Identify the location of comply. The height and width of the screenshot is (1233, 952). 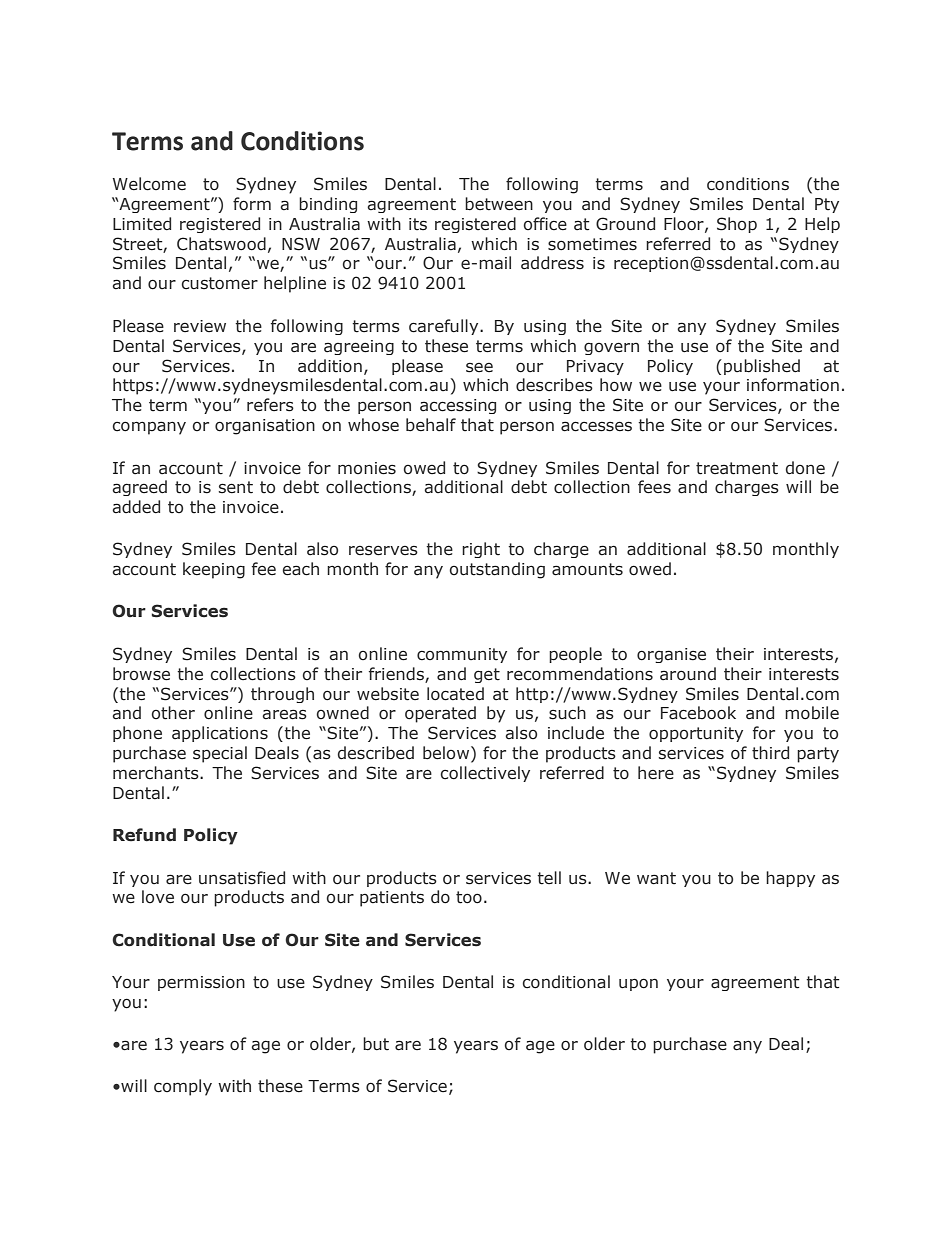
(183, 1087).
